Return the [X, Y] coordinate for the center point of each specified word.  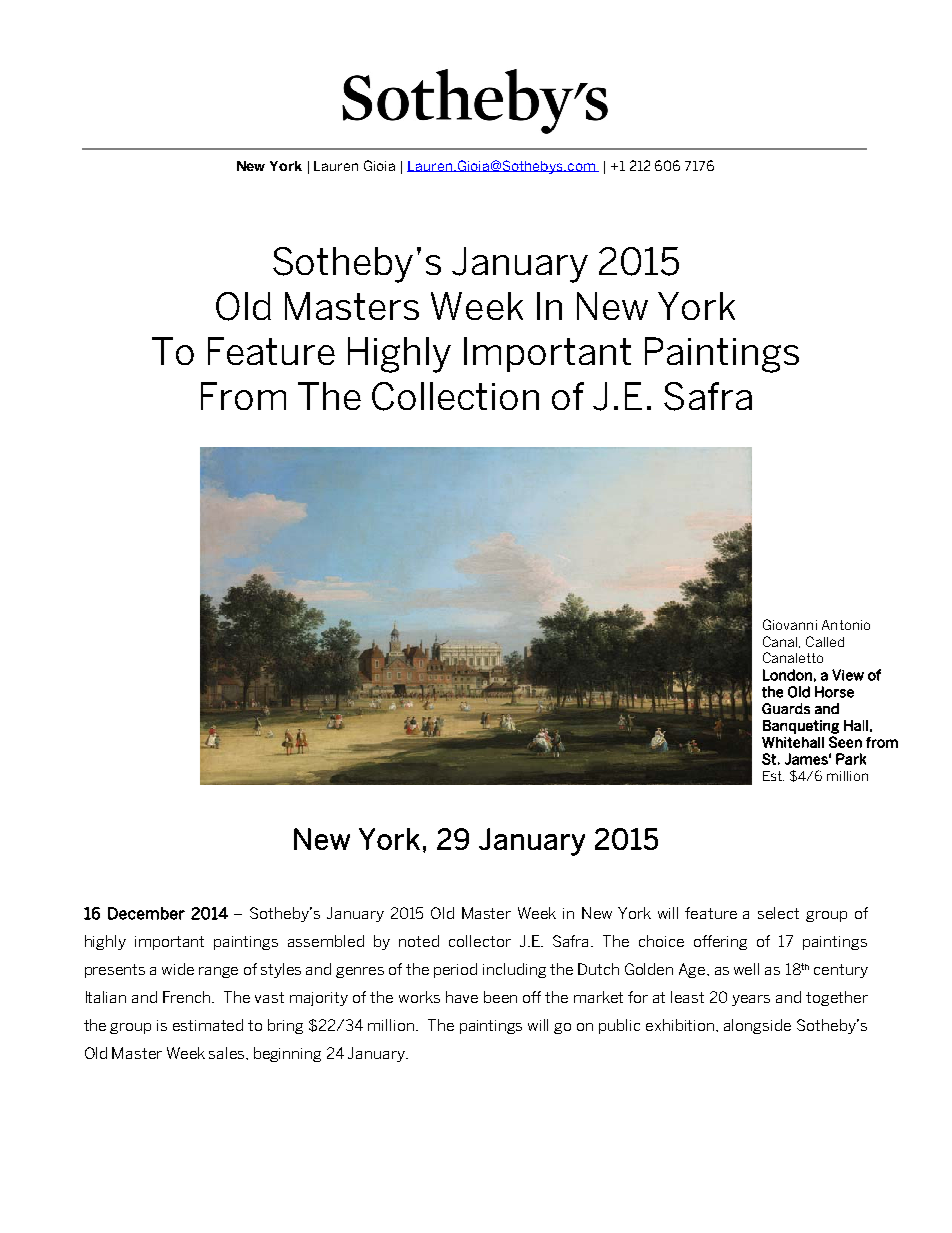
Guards [786, 708]
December [146, 913]
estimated [208, 1025]
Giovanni [790, 624]
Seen [845, 742]
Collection [455, 396]
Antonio [846, 625]
